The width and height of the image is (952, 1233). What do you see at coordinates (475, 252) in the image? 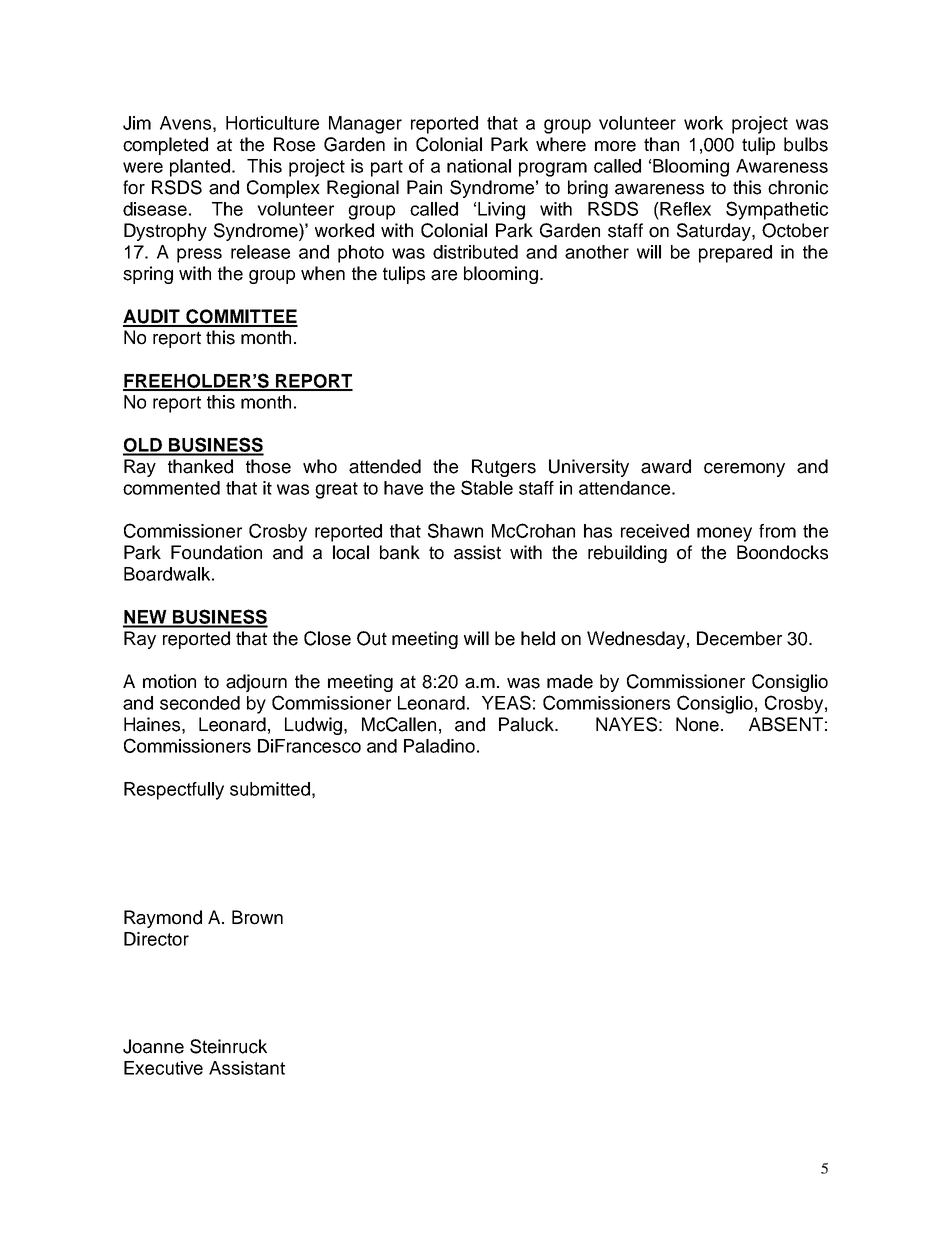
I see `distributed` at bounding box center [475, 252].
